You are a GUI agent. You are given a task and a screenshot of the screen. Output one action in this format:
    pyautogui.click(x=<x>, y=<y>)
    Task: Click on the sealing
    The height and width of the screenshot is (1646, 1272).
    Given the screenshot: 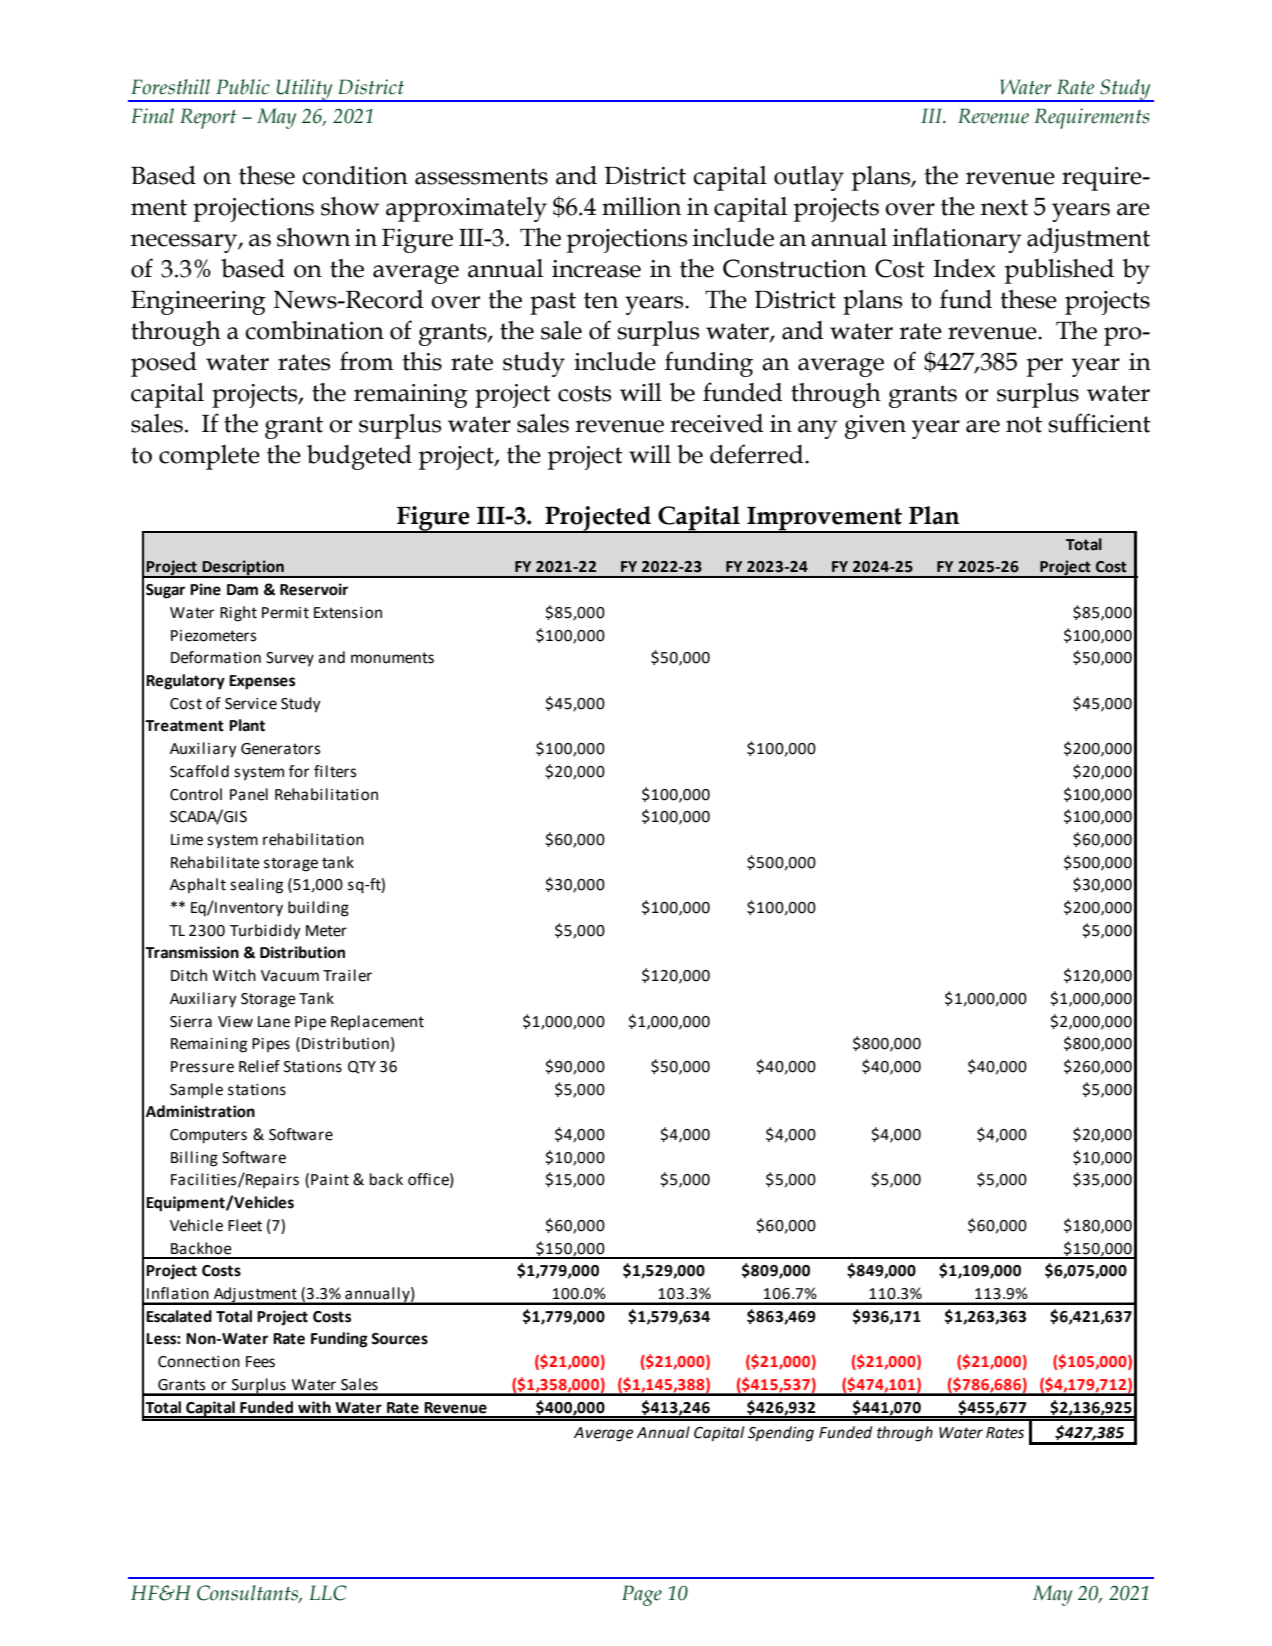 What is the action you would take?
    pyautogui.click(x=256, y=886)
